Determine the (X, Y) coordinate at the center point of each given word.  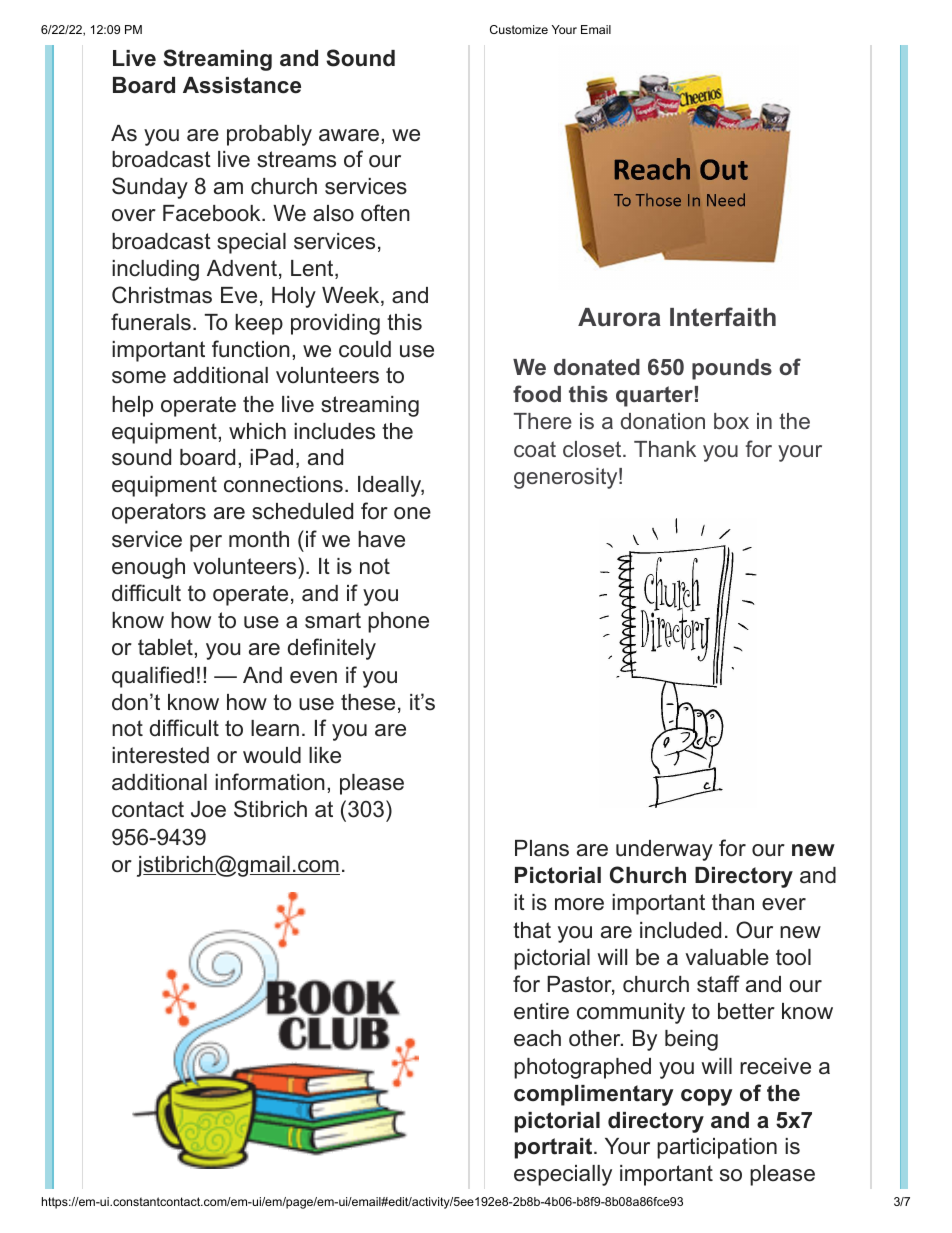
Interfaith (723, 317)
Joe (208, 809)
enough (148, 568)
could (365, 349)
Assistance (242, 85)
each (537, 1038)
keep (259, 324)
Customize (519, 29)
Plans (542, 848)
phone (398, 622)
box (731, 421)
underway (664, 850)
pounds (732, 369)
